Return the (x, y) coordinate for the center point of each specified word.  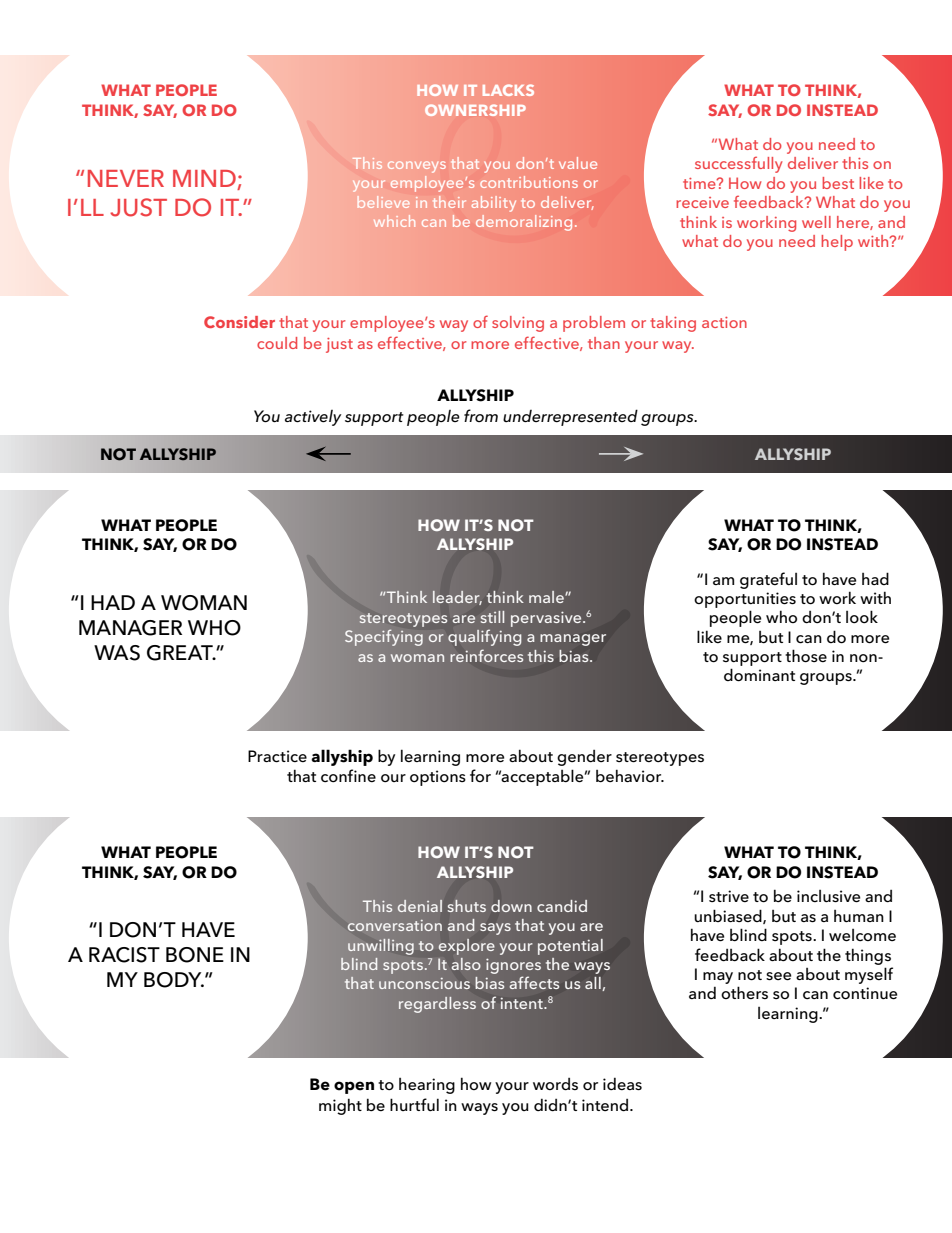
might (340, 1106)
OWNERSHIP (475, 110)
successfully (738, 165)
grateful (768, 580)
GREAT (181, 653)
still (492, 617)
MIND (205, 180)
